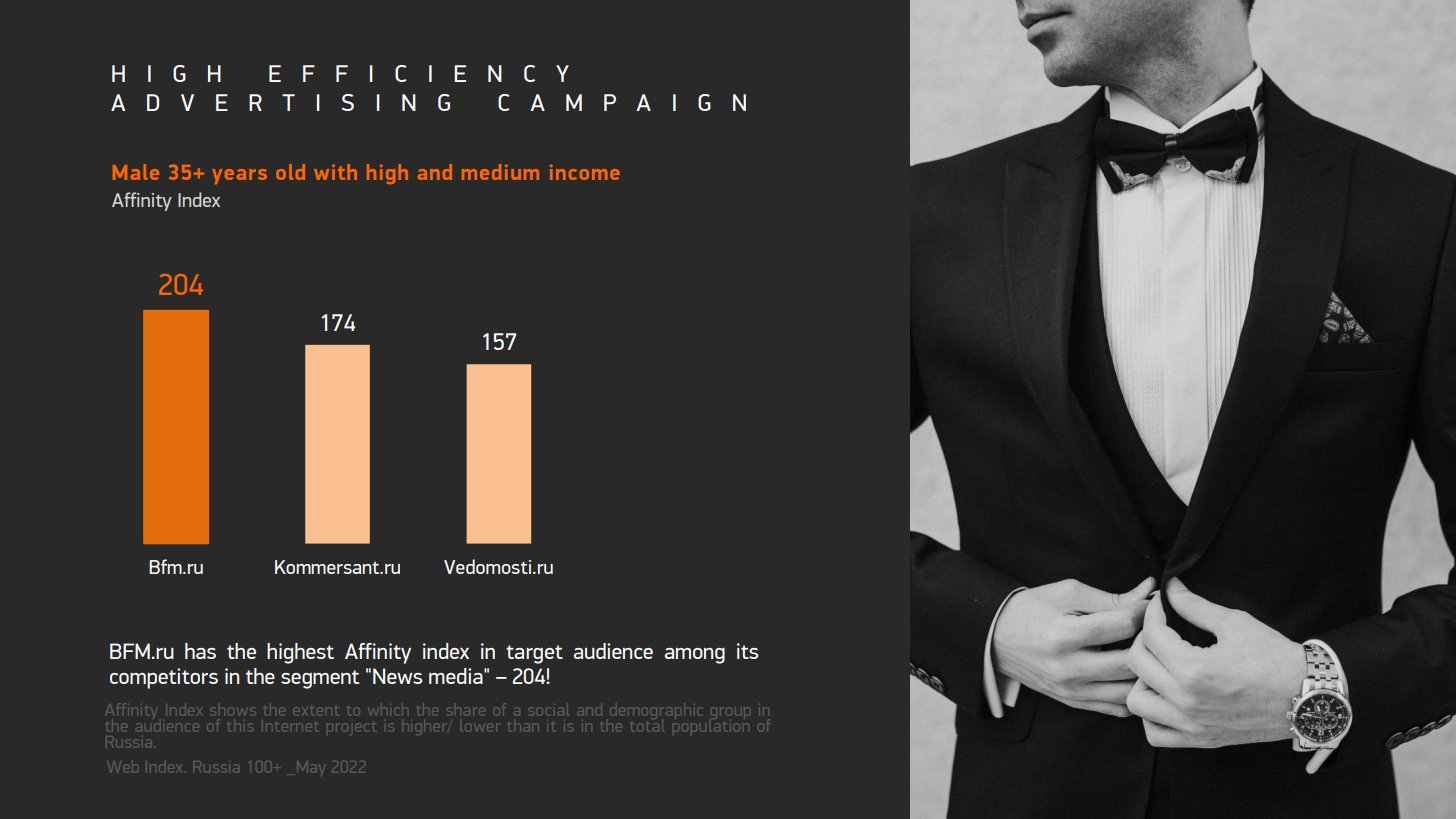 Image resolution: width=1456 pixels, height=819 pixels. Describe the element at coordinates (747, 651) in the screenshot. I see `its` at that location.
